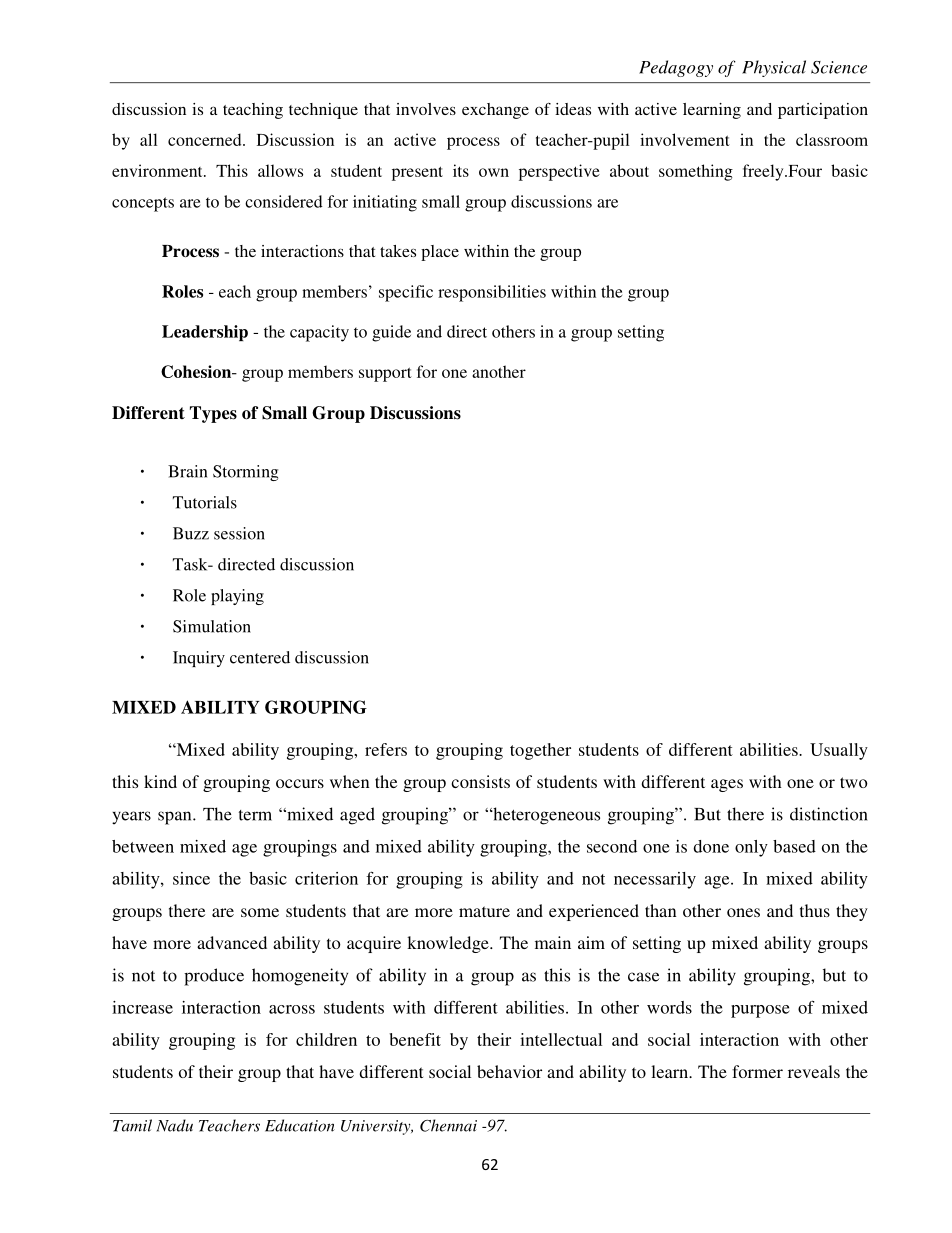  Describe the element at coordinates (206, 139) in the image. I see `concerned` at that location.
